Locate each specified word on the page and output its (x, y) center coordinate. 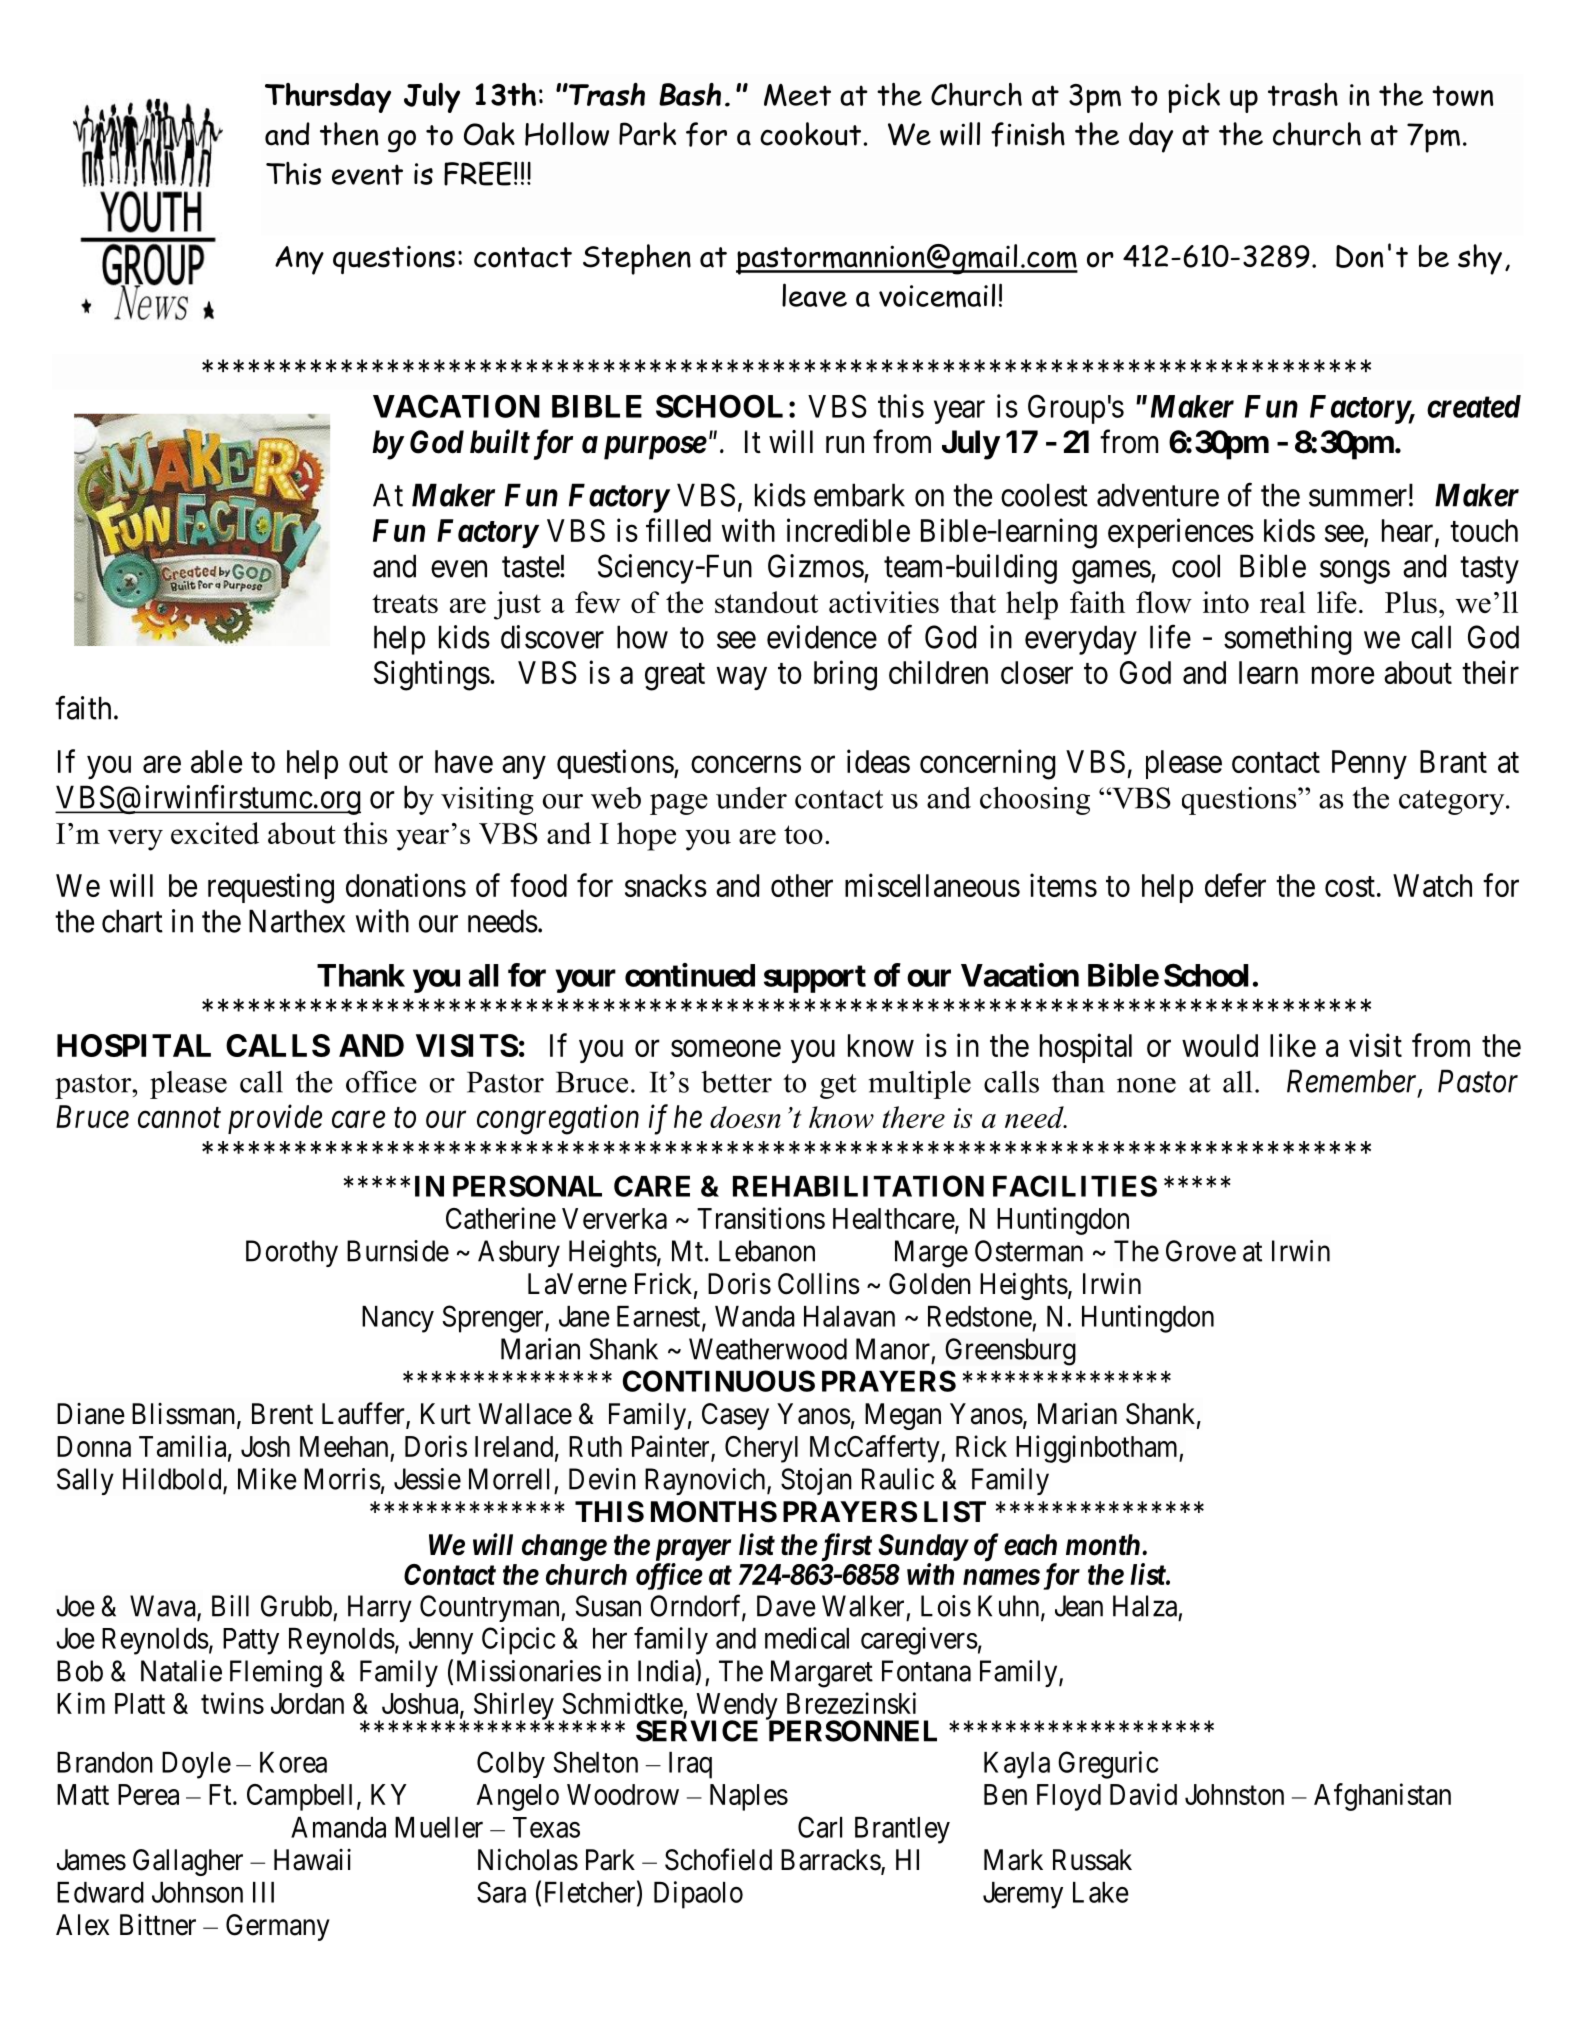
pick (1194, 98)
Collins (819, 1283)
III (263, 1892)
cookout (810, 134)
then (349, 134)
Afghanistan (1382, 1797)
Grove (1201, 1251)
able (216, 761)
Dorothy (292, 1253)
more (1343, 675)
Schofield (718, 1859)
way (742, 678)
